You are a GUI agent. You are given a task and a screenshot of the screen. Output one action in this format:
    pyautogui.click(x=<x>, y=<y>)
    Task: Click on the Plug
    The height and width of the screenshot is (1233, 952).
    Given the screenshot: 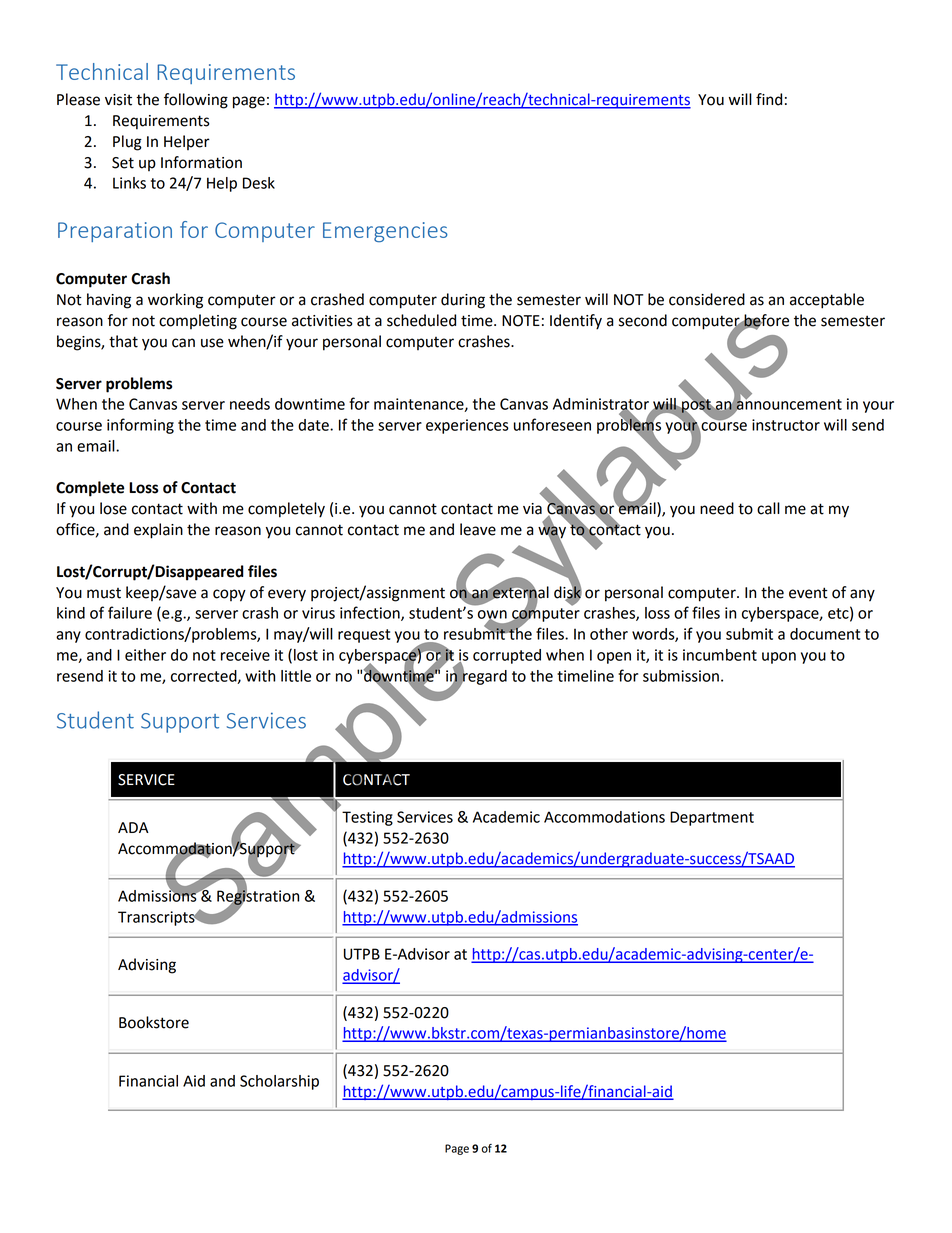 What is the action you would take?
    pyautogui.click(x=127, y=143)
